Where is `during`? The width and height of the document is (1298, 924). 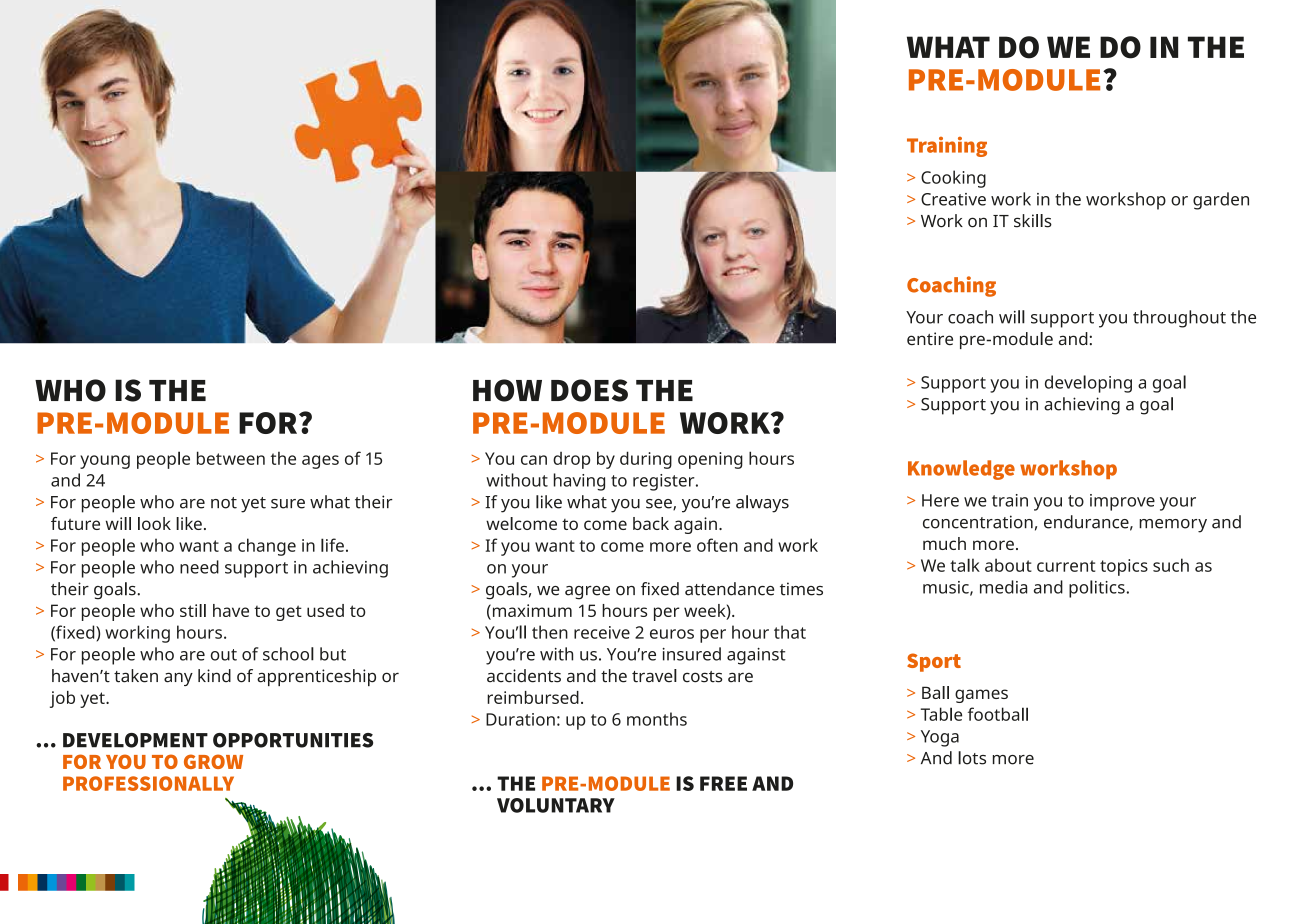 during is located at coordinates (646, 460).
